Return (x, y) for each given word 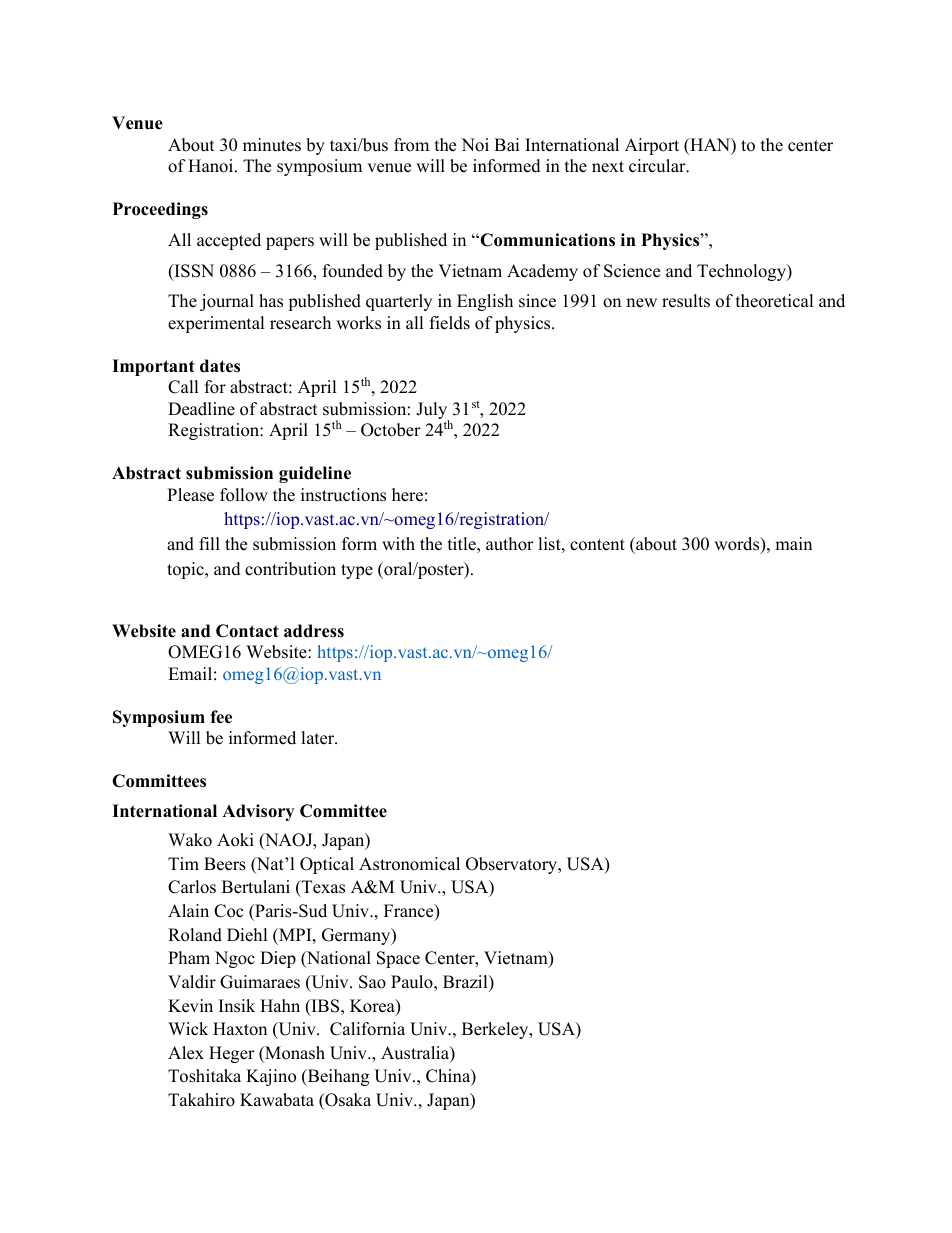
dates (220, 366)
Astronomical (409, 864)
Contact (247, 631)
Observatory (513, 865)
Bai (506, 144)
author (510, 544)
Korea (373, 1007)
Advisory (258, 812)
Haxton (240, 1029)
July (432, 412)
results (686, 301)
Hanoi (212, 166)
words (738, 545)
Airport (652, 146)
